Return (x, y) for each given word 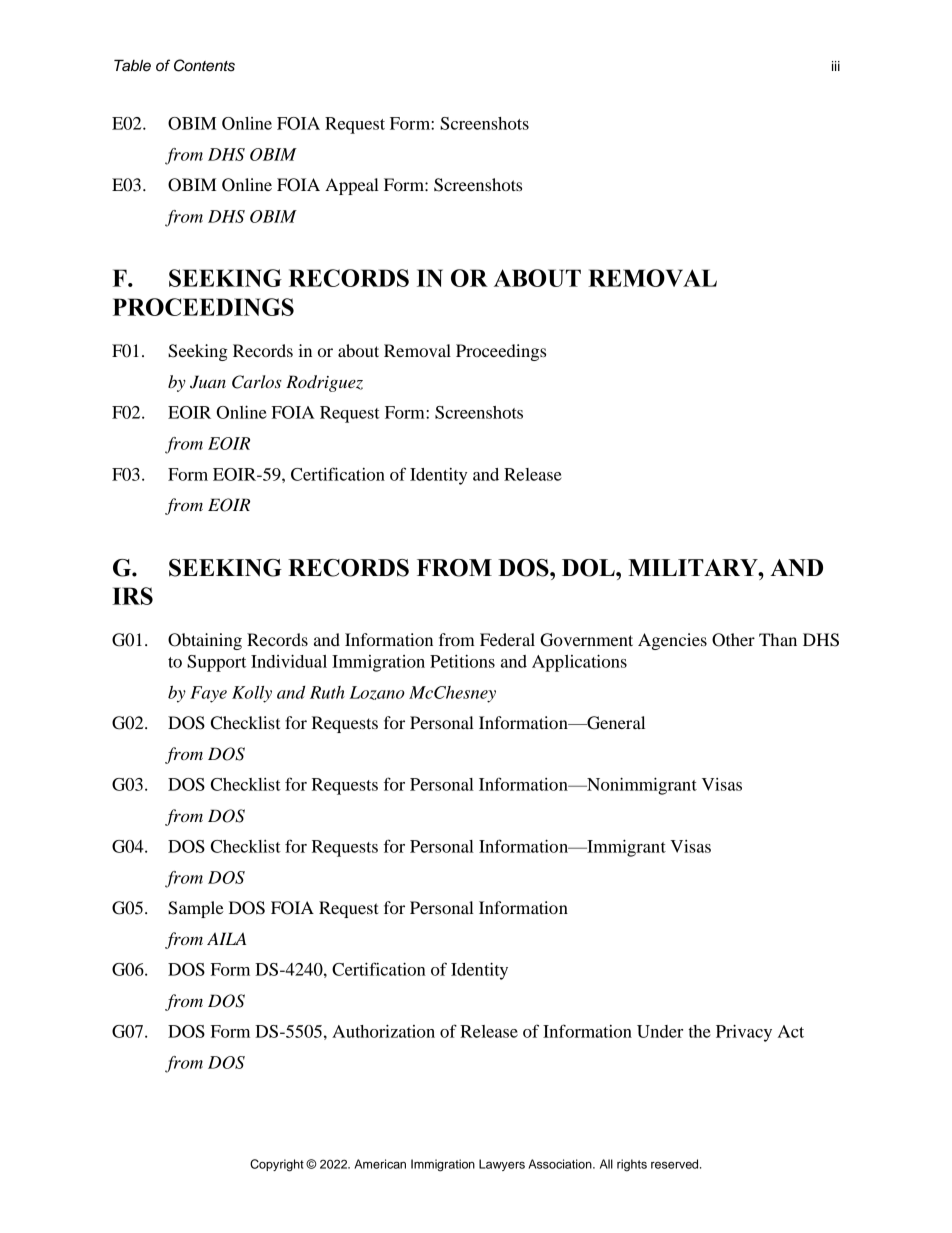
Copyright (277, 1165)
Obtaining (205, 641)
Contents (204, 65)
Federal (507, 639)
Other (733, 640)
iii (836, 66)
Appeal (352, 186)
